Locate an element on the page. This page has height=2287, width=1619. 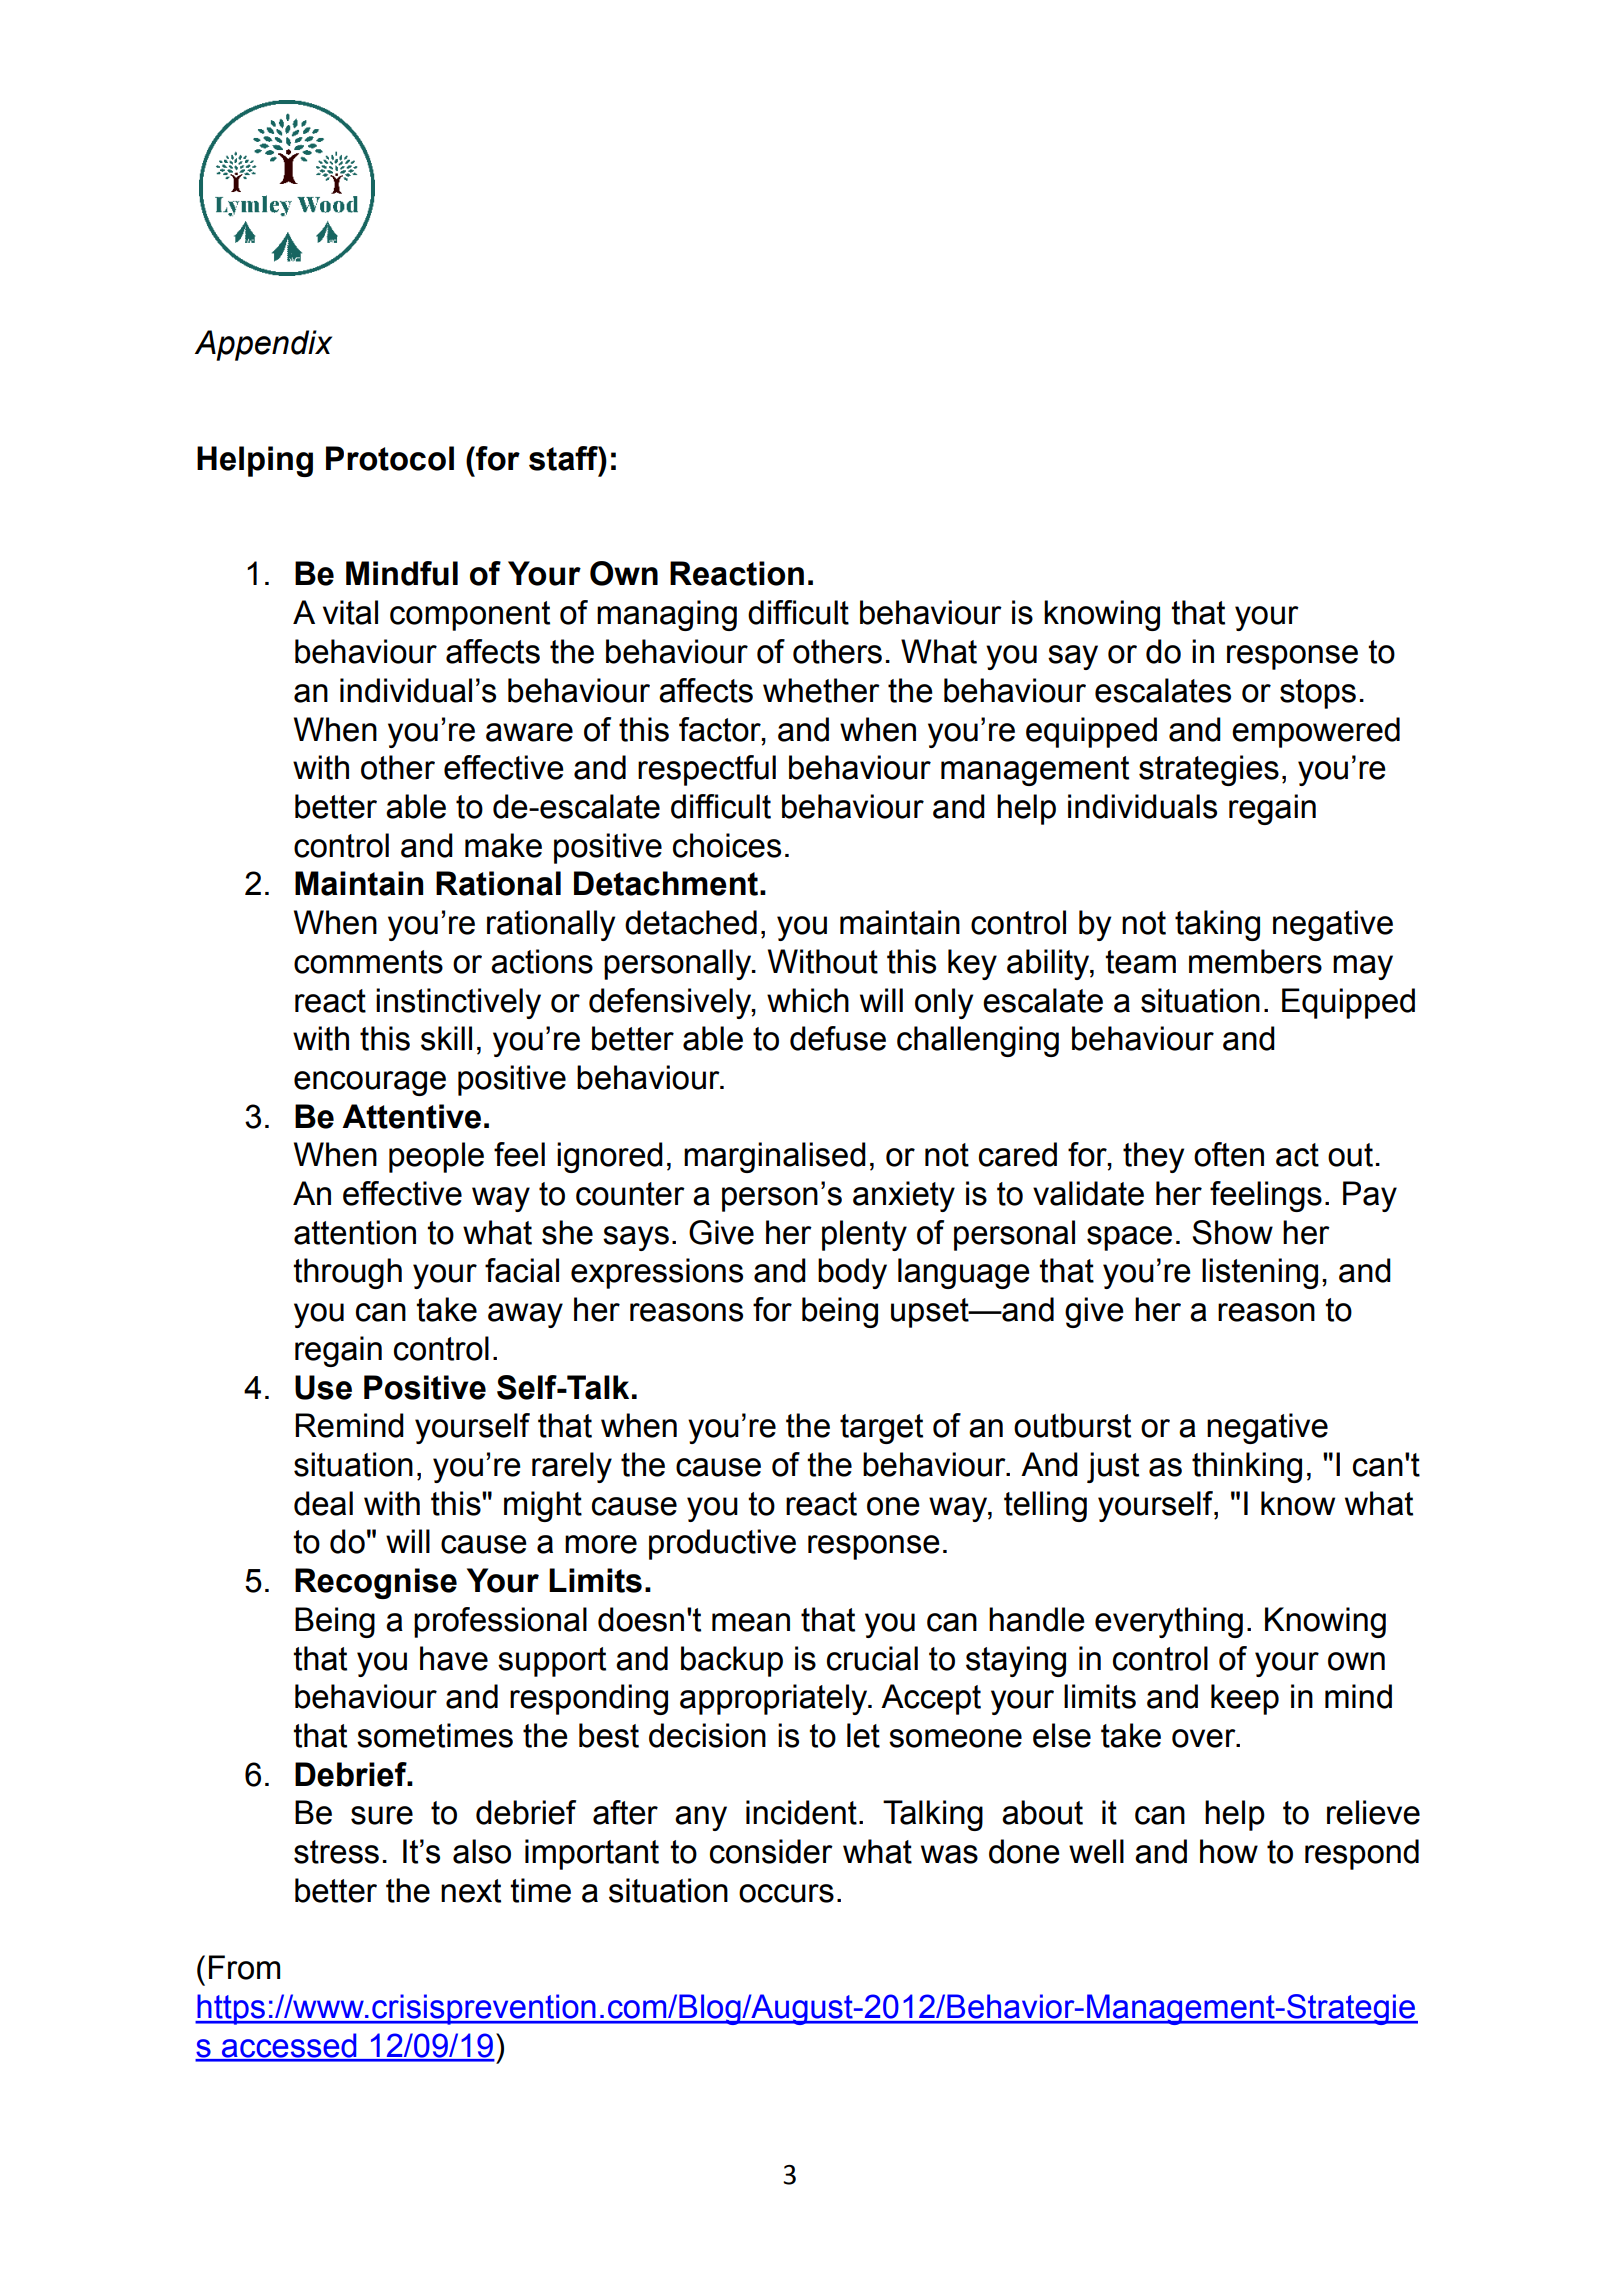
next is located at coordinates (471, 1891).
